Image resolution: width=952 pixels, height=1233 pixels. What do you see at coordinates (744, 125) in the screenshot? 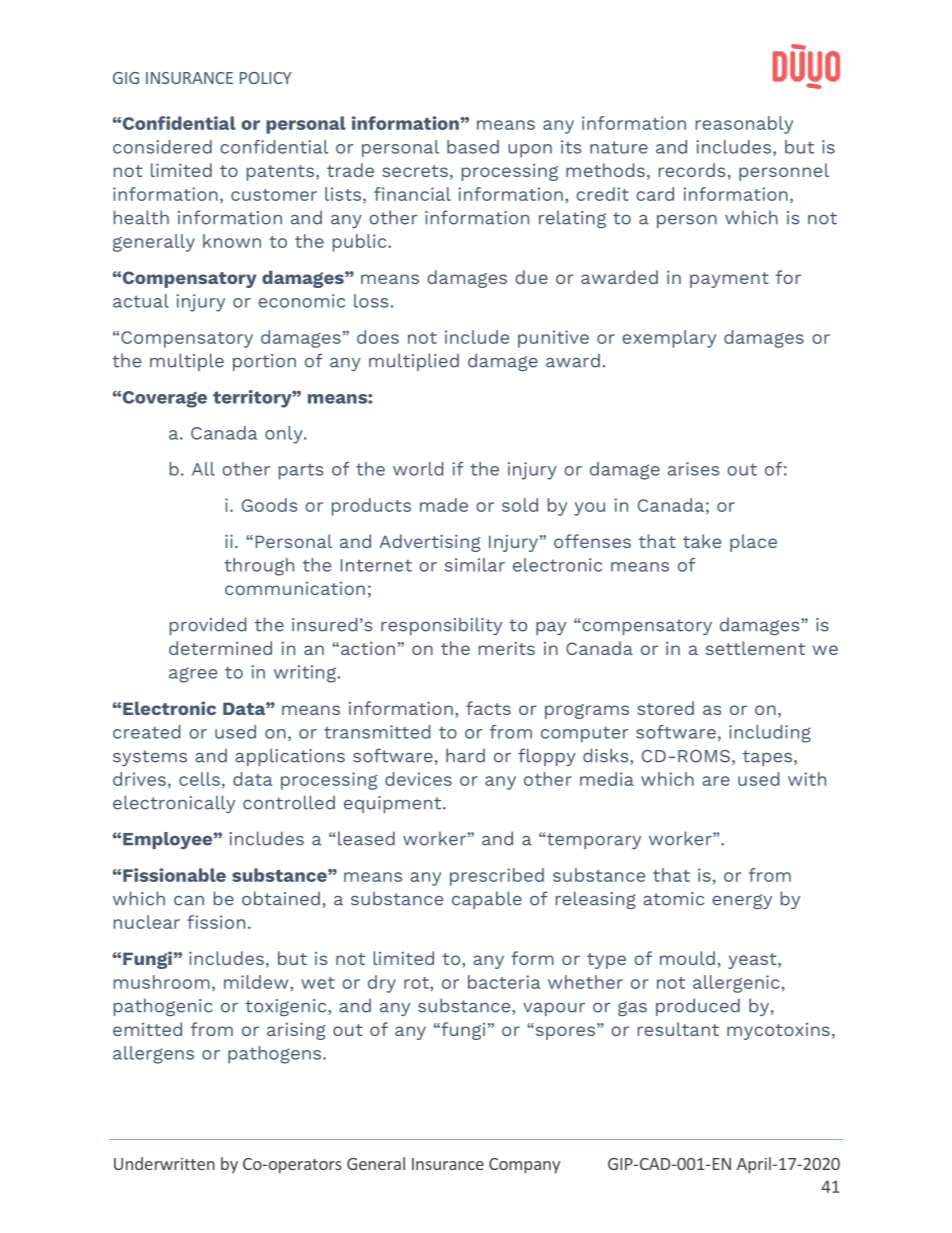
I see `reasonably` at bounding box center [744, 125].
